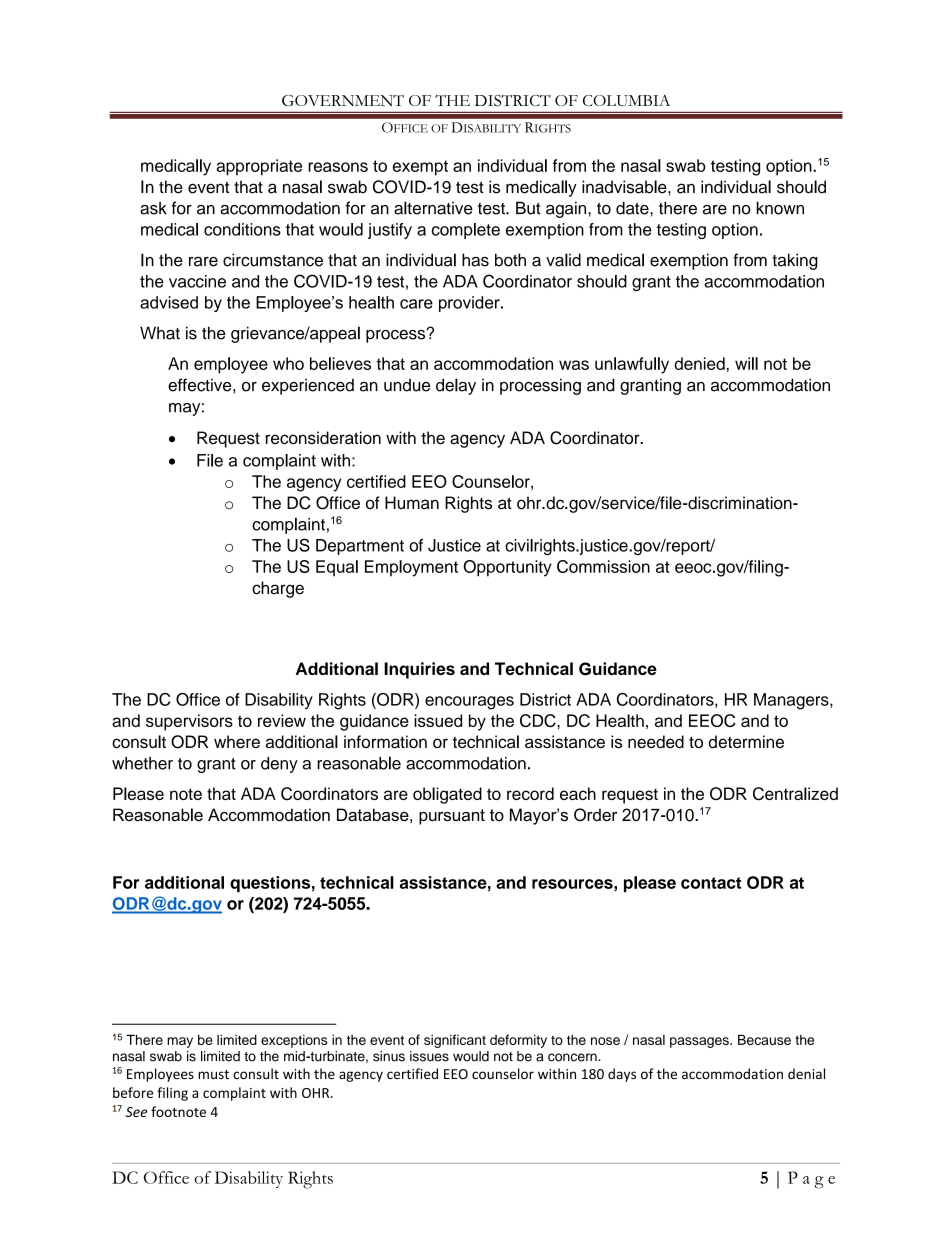 The width and height of the screenshot is (952, 1233). I want to click on Commission, so click(603, 566).
